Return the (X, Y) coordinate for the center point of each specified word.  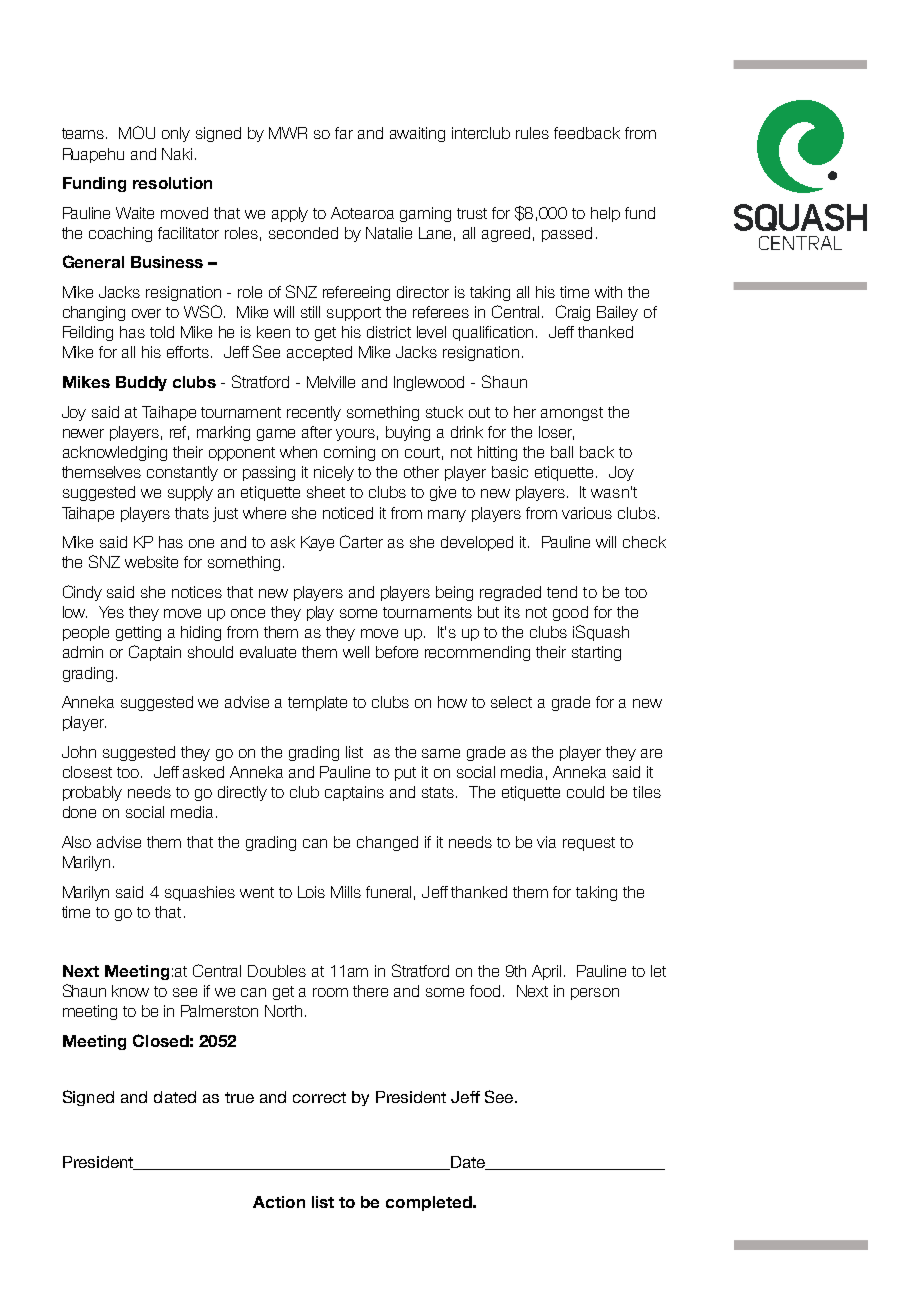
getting (138, 633)
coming (349, 453)
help (605, 214)
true (239, 1097)
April (546, 972)
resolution (172, 183)
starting (596, 653)
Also (76, 842)
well (356, 652)
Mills (346, 892)
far (344, 133)
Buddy (141, 383)
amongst (572, 414)
